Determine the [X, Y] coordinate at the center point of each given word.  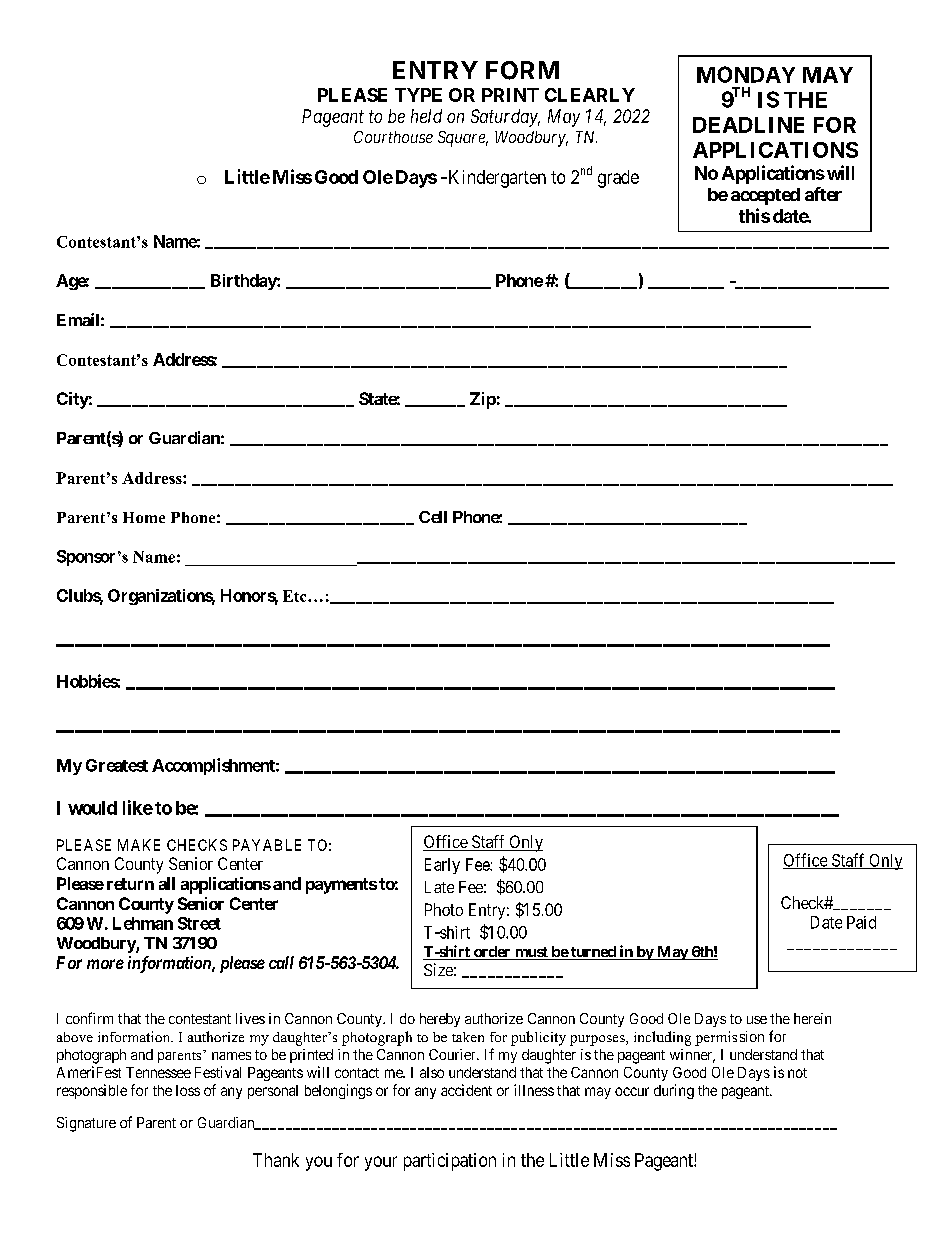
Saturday [505, 118]
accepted [765, 196]
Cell [433, 517]
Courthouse [393, 137]
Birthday [244, 282]
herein [812, 1018]
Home [144, 517]
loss [188, 1090]
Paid [861, 922]
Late [439, 887]
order [492, 953]
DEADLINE [748, 125]
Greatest [117, 765]
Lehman [143, 923]
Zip [483, 400]
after [823, 194]
